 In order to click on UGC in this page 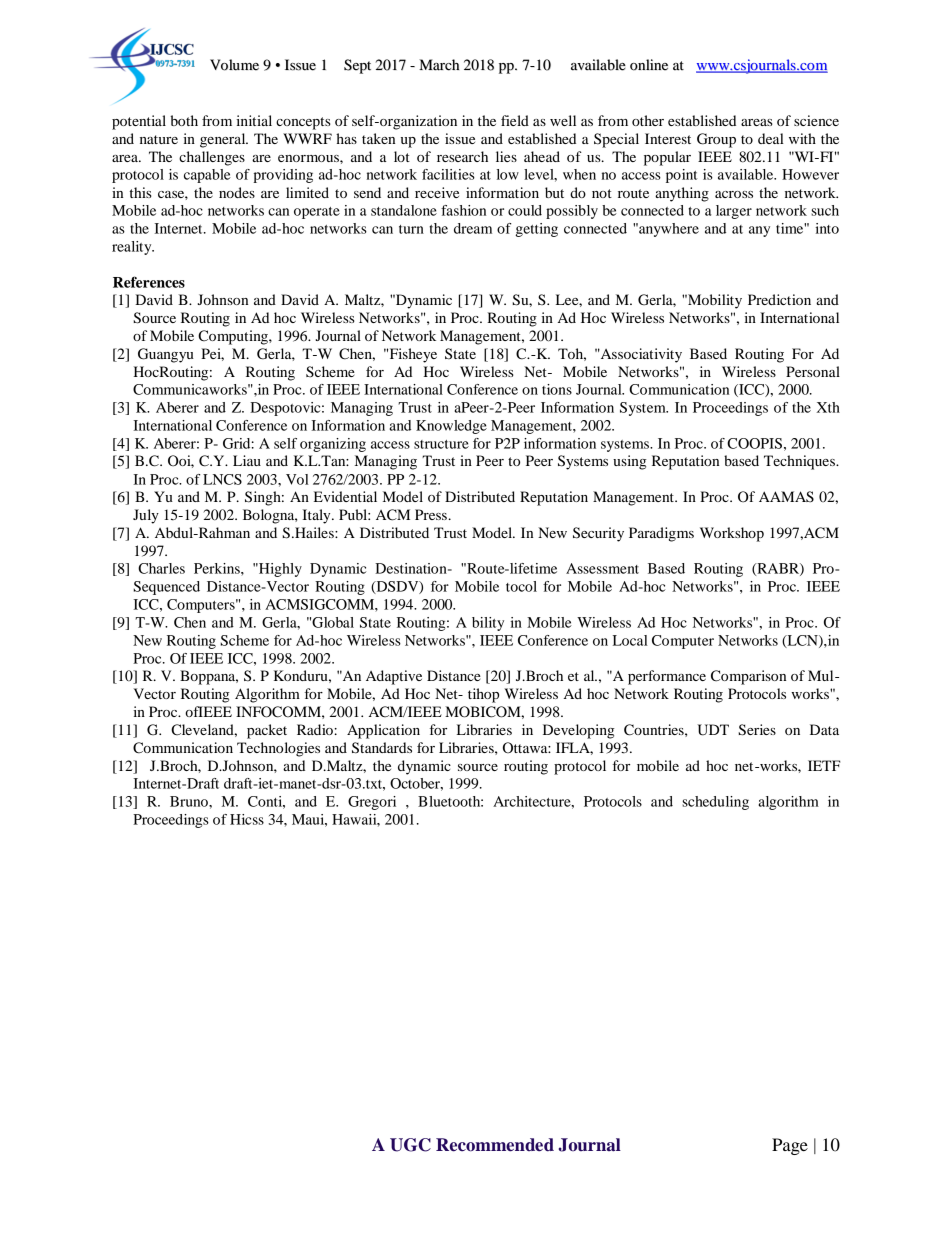, I will do `click(410, 1145)`.
